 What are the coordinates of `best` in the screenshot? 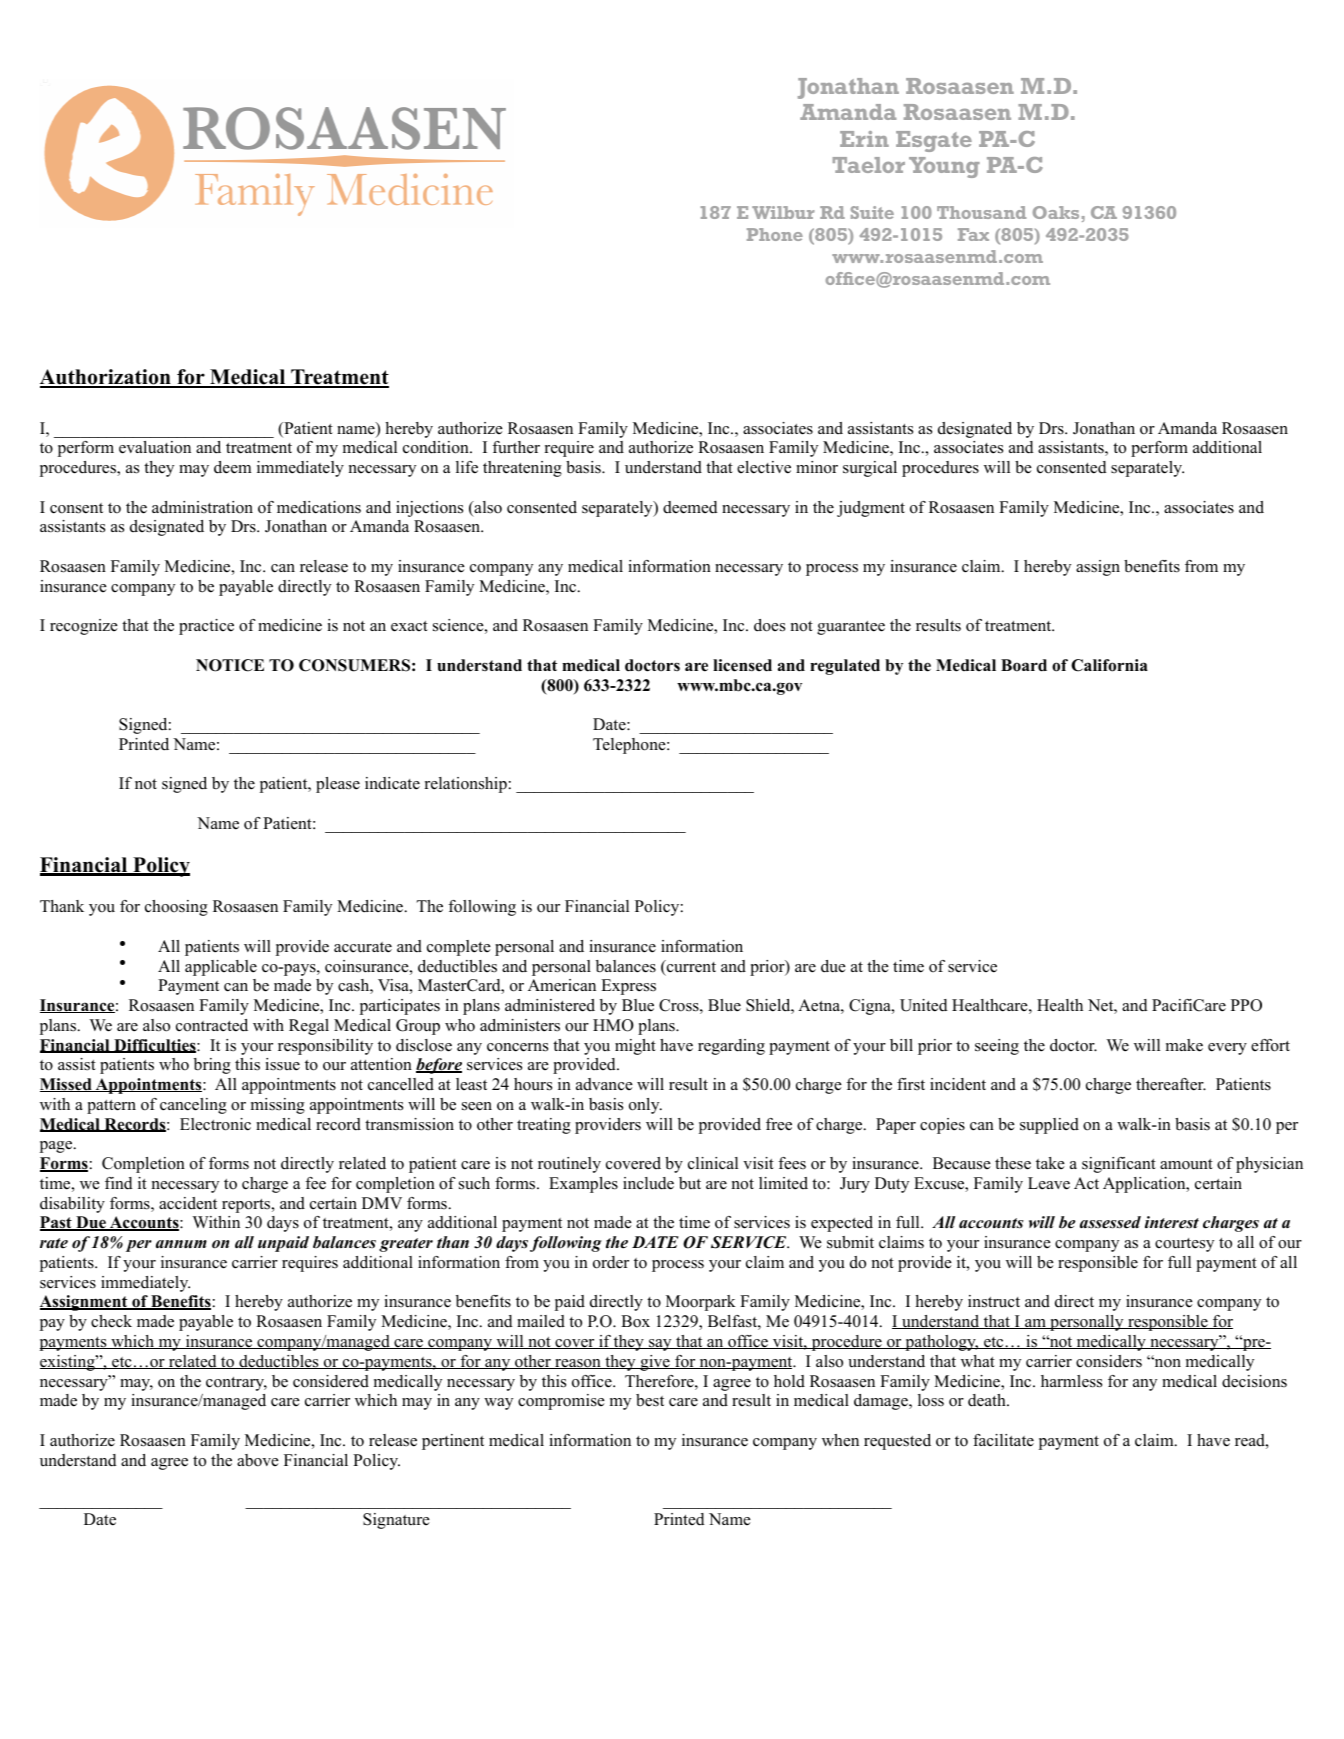 It's located at (650, 1400).
